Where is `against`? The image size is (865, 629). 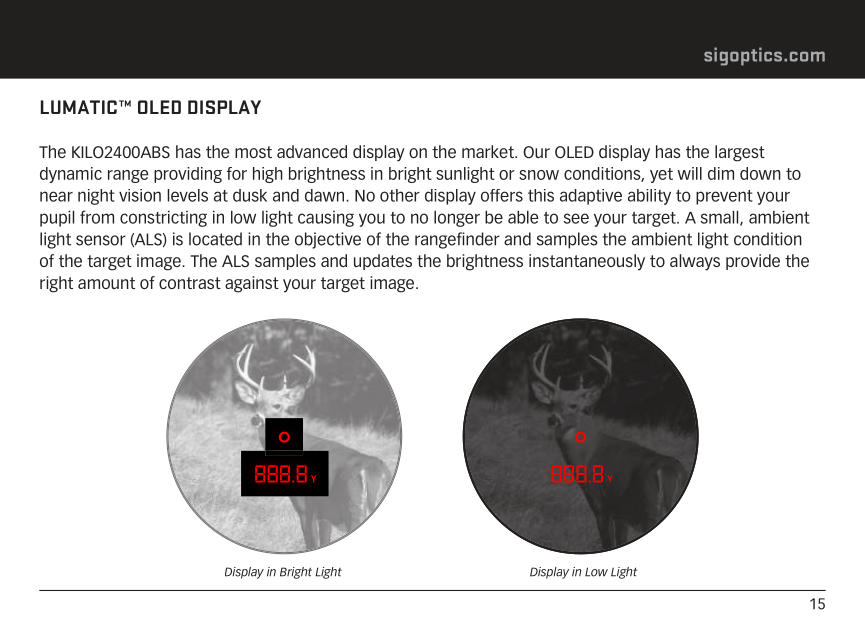 against is located at coordinates (252, 284).
